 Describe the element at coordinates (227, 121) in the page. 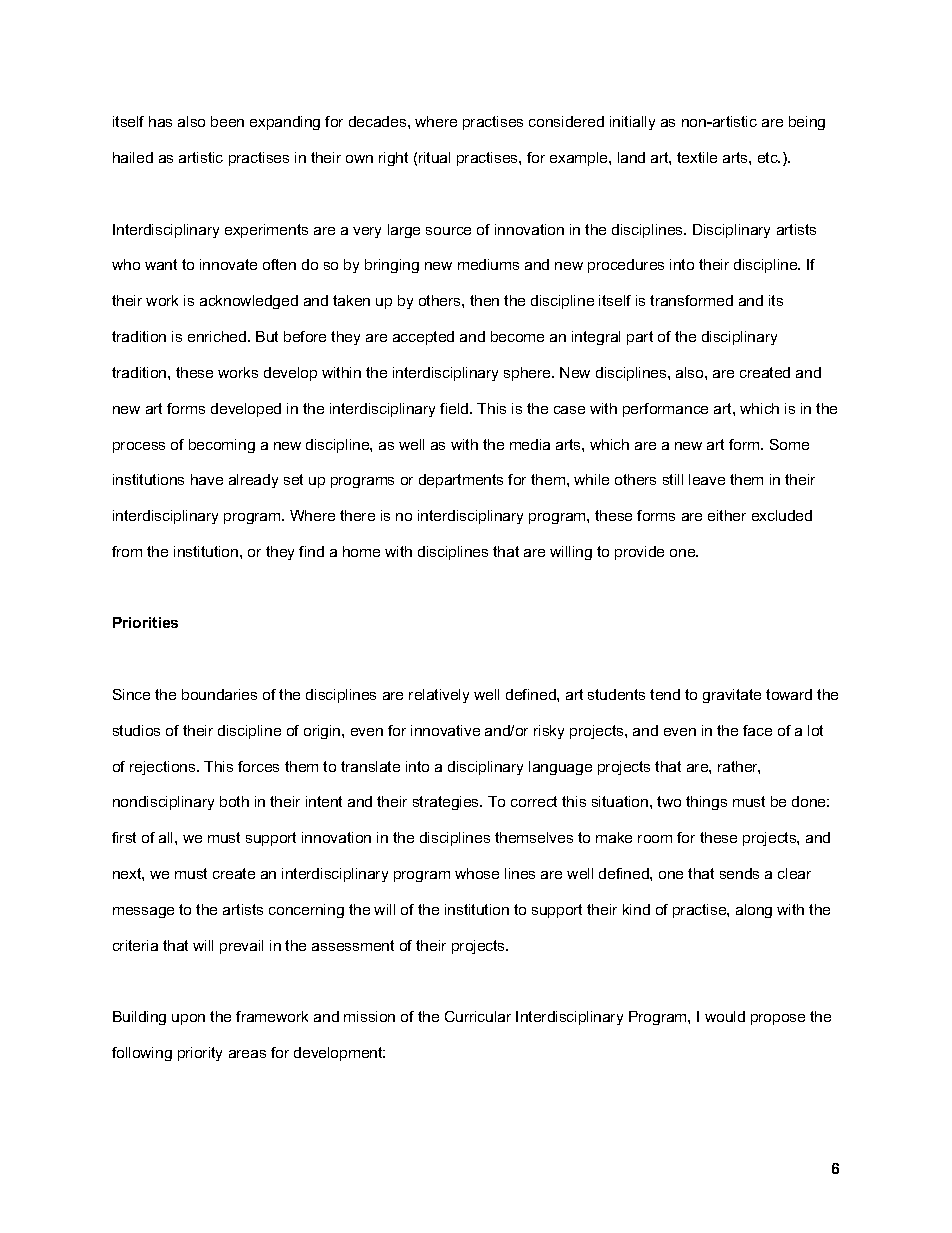

I see `been` at that location.
